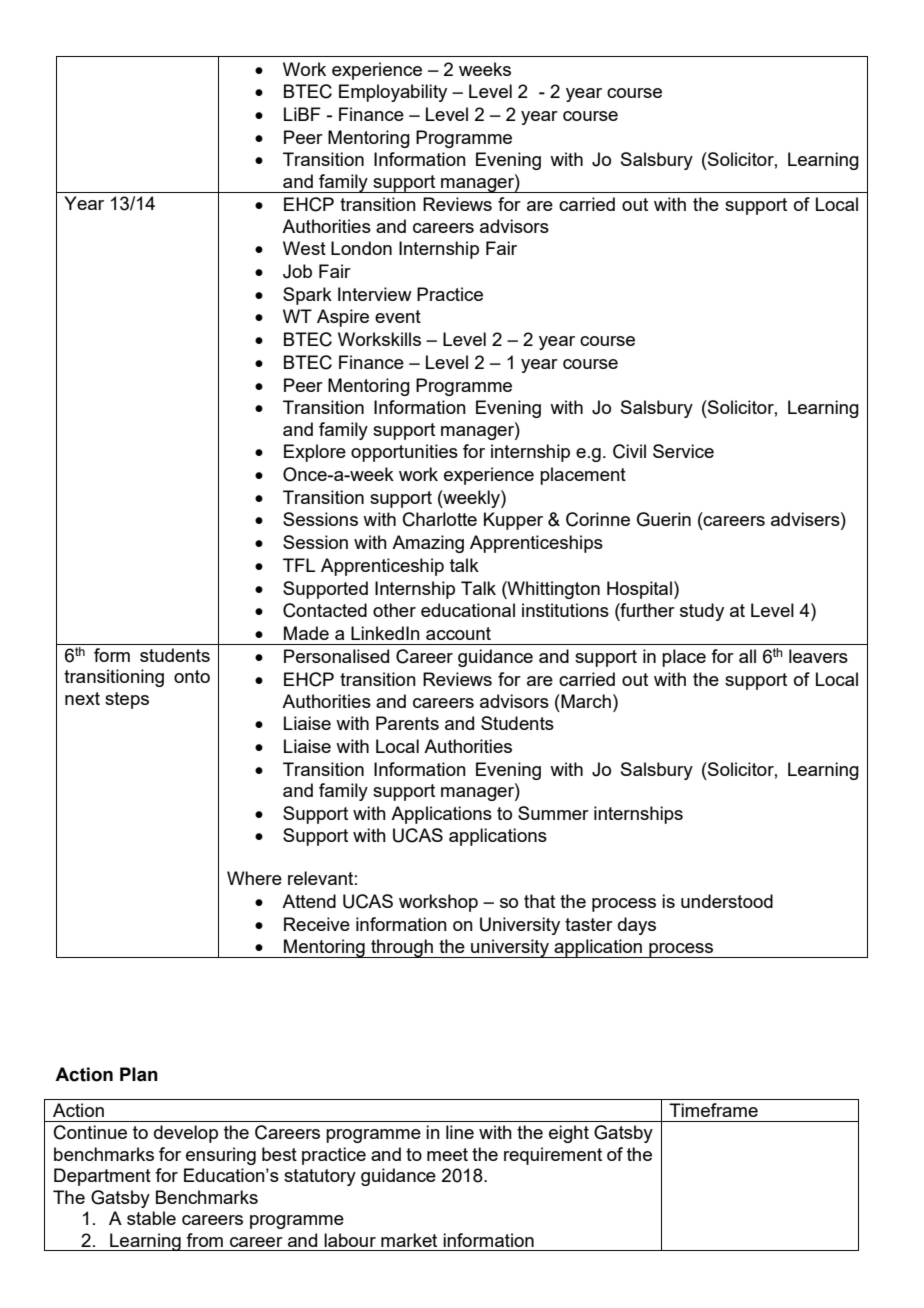 This image has width=924, height=1308. Describe the element at coordinates (747, 656) in the image. I see `all` at that location.
